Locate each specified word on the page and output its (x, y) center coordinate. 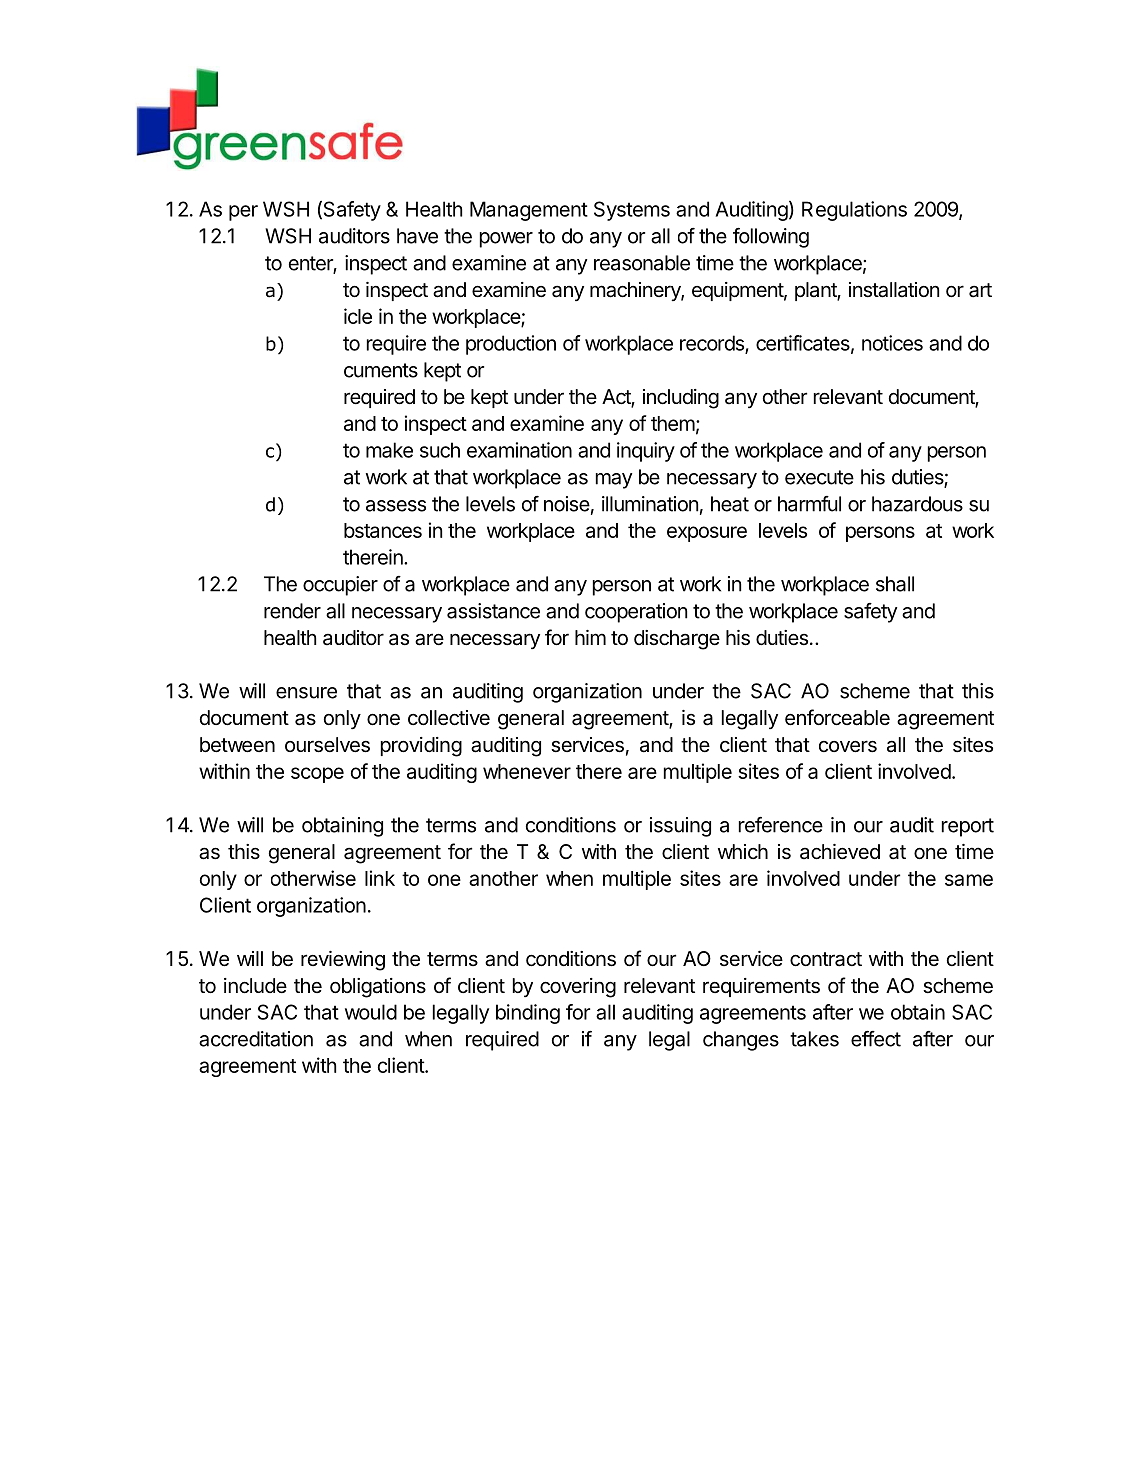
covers (848, 746)
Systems (632, 211)
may (614, 481)
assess (396, 506)
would (371, 1012)
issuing (680, 827)
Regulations (854, 211)
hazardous (917, 504)
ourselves (327, 745)
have (417, 236)
